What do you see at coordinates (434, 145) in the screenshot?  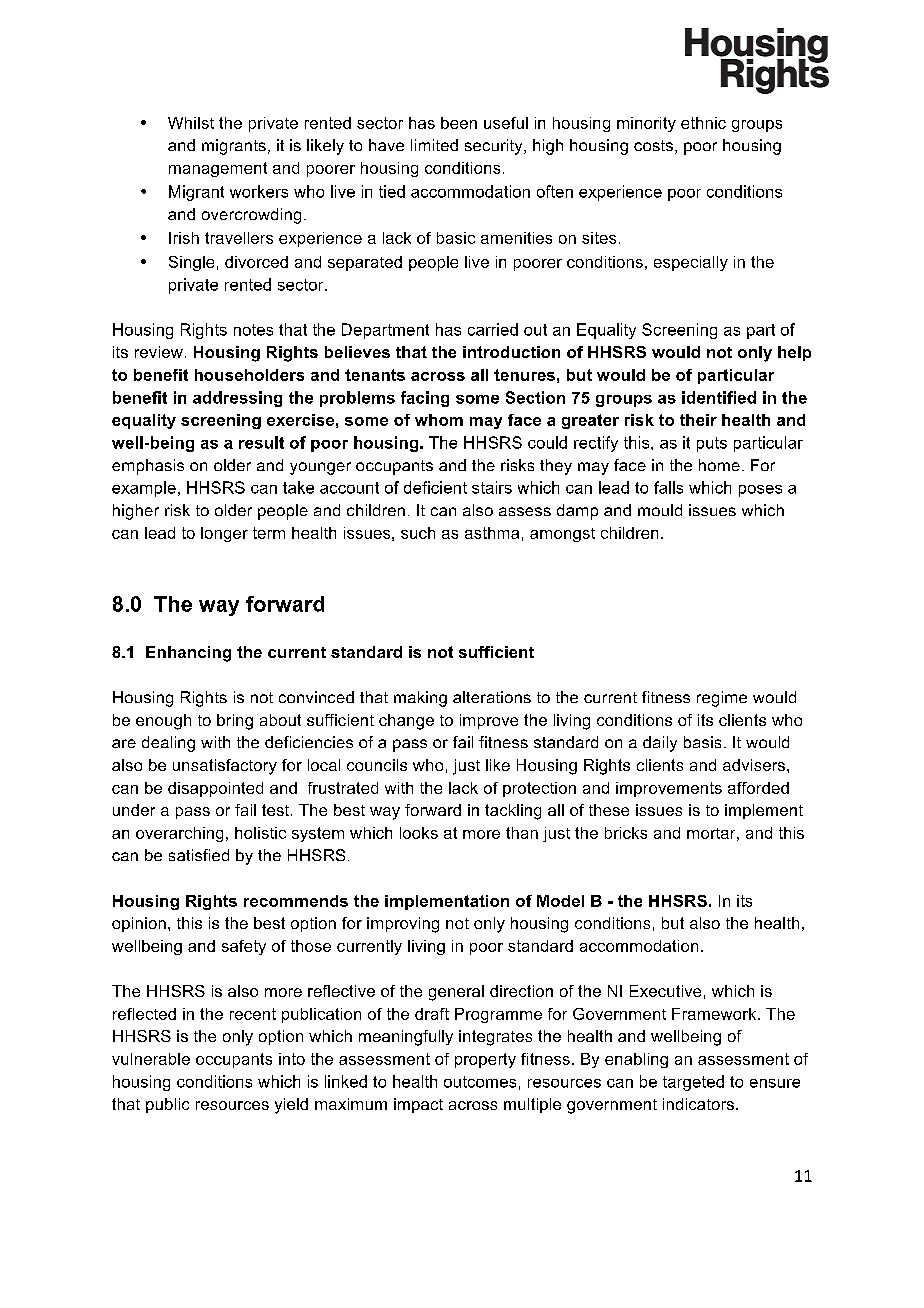 I see `limited` at bounding box center [434, 145].
